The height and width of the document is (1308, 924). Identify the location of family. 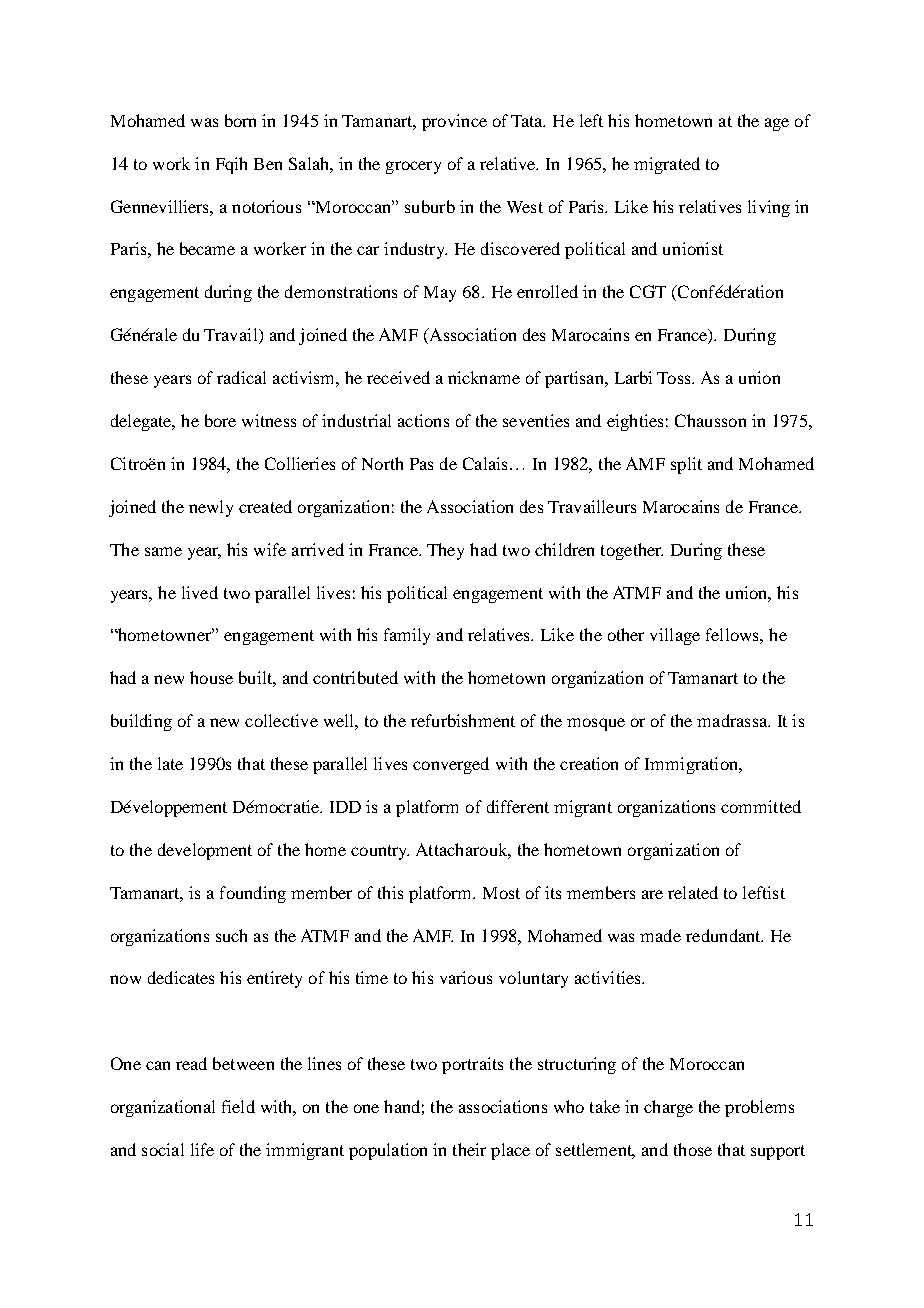
(407, 636).
